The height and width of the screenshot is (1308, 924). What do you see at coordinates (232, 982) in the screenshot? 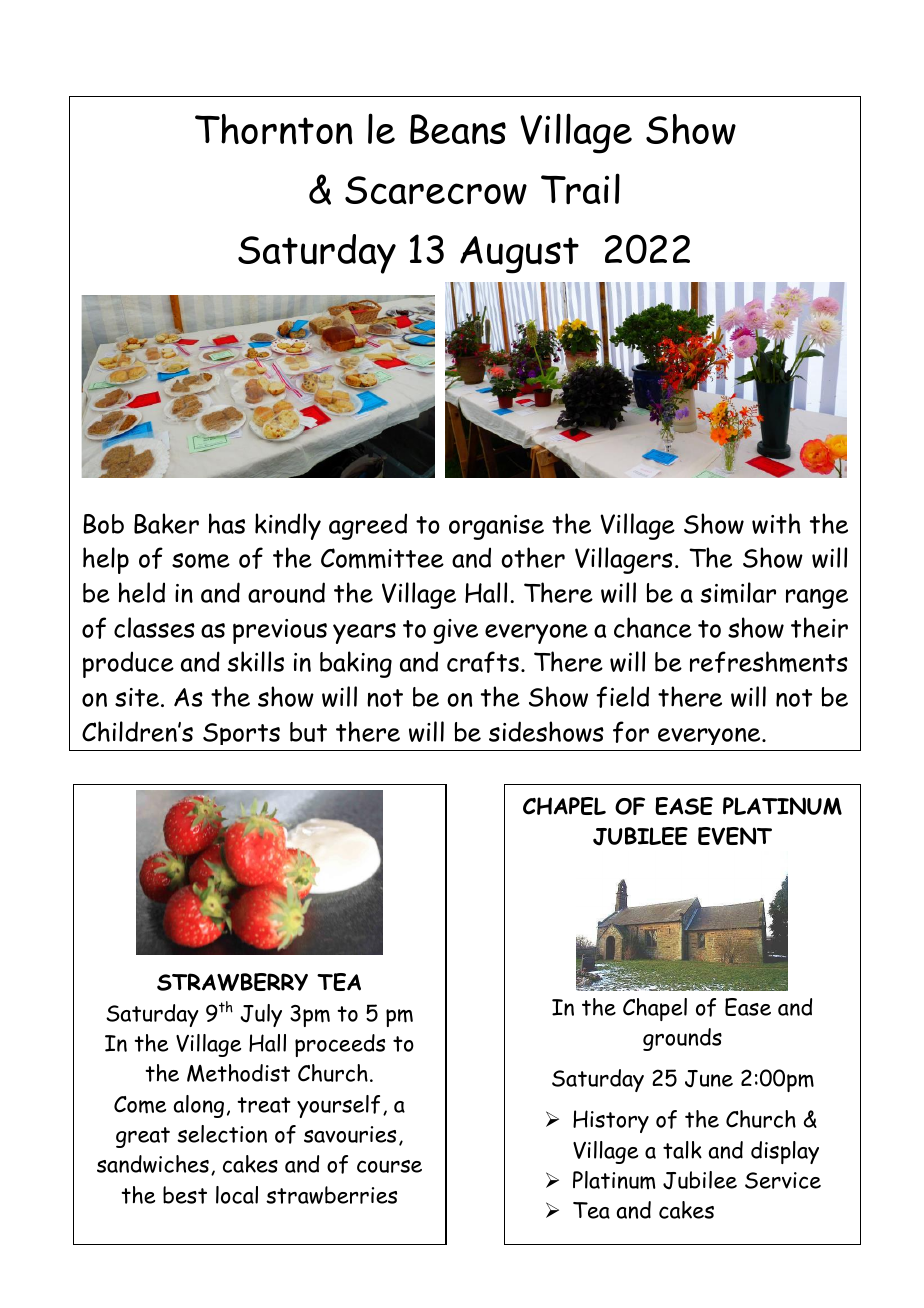
I see `STRAWBERRY` at bounding box center [232, 982].
